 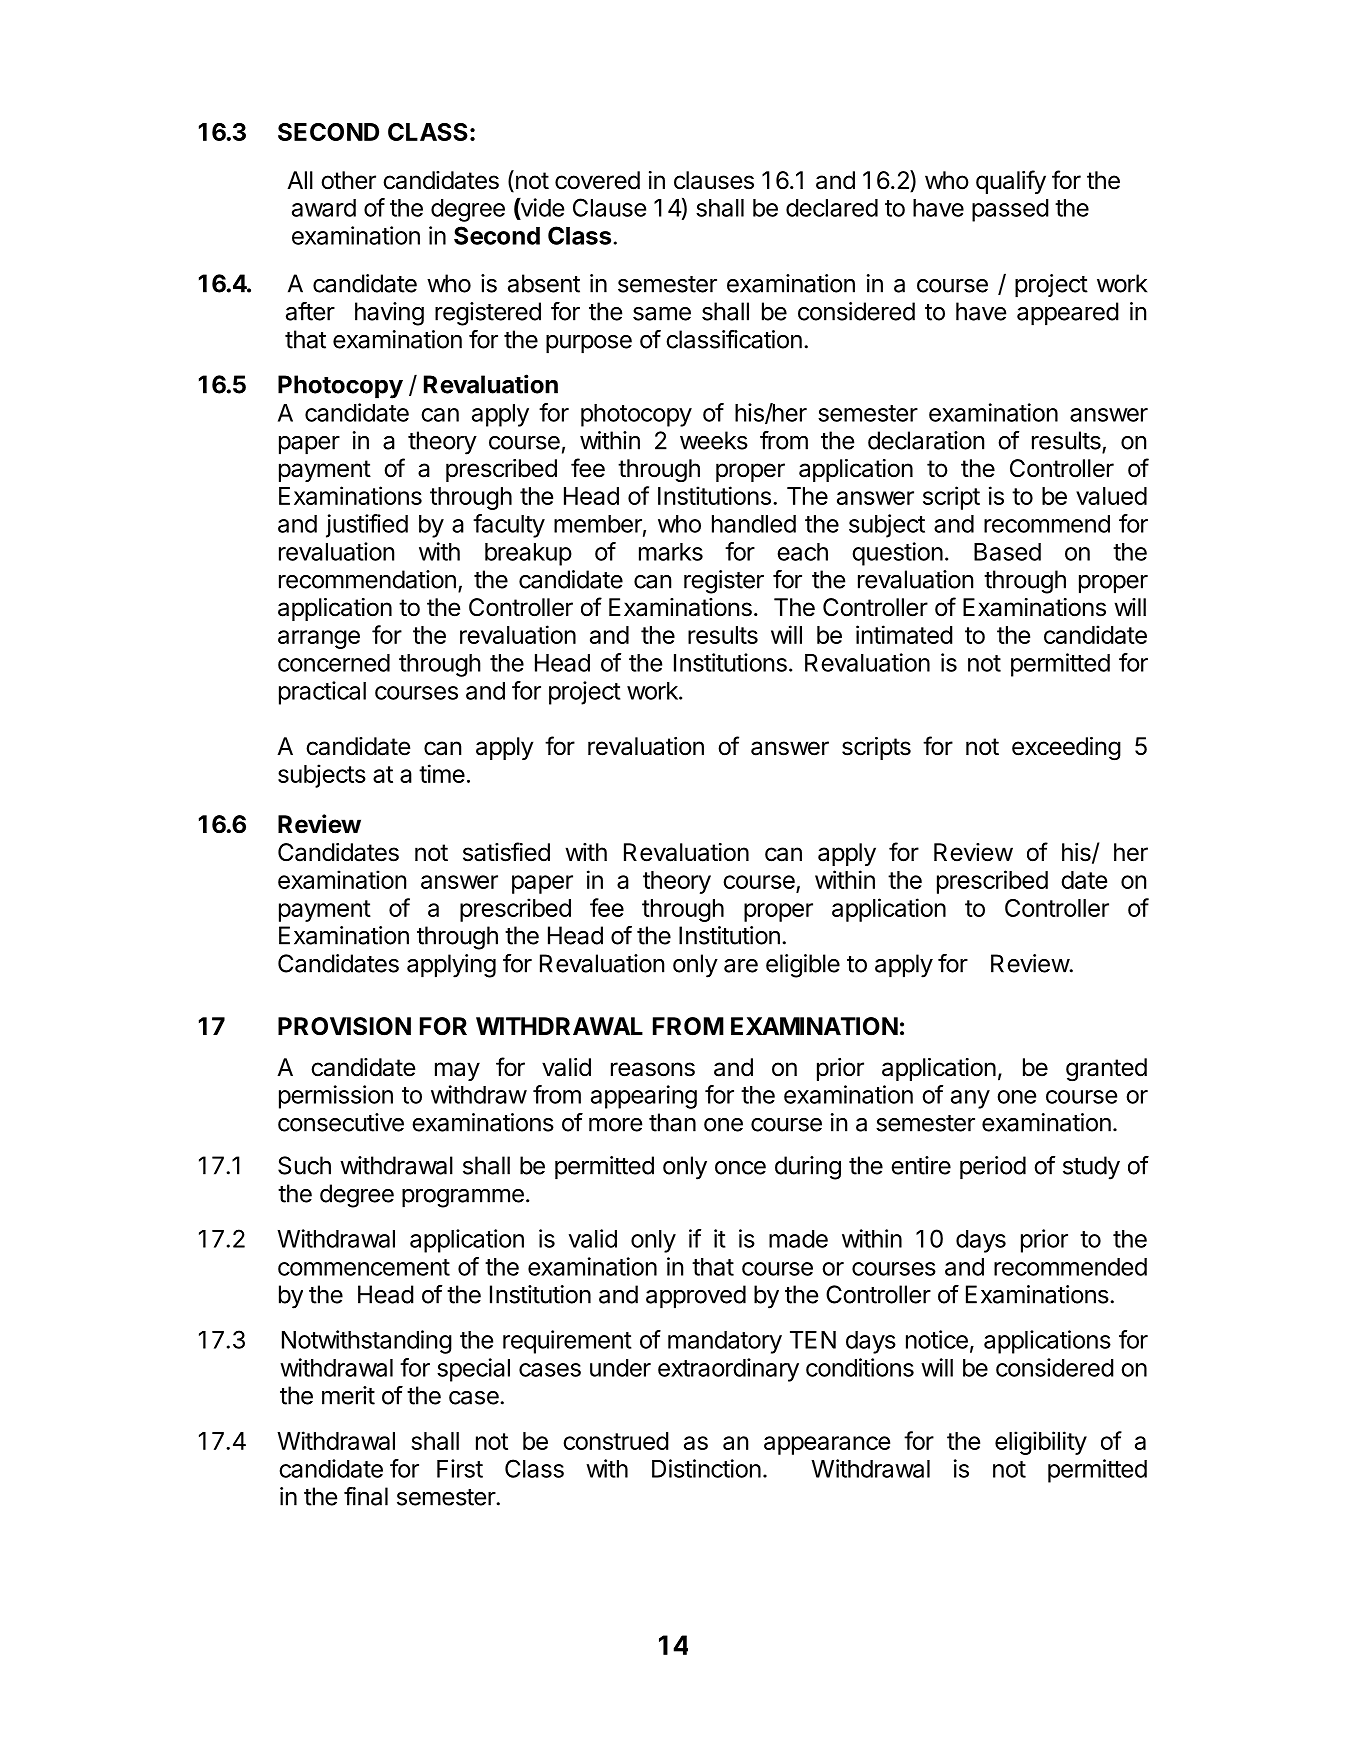 What do you see at coordinates (706, 1468) in the image?
I see `Distinction` at bounding box center [706, 1468].
